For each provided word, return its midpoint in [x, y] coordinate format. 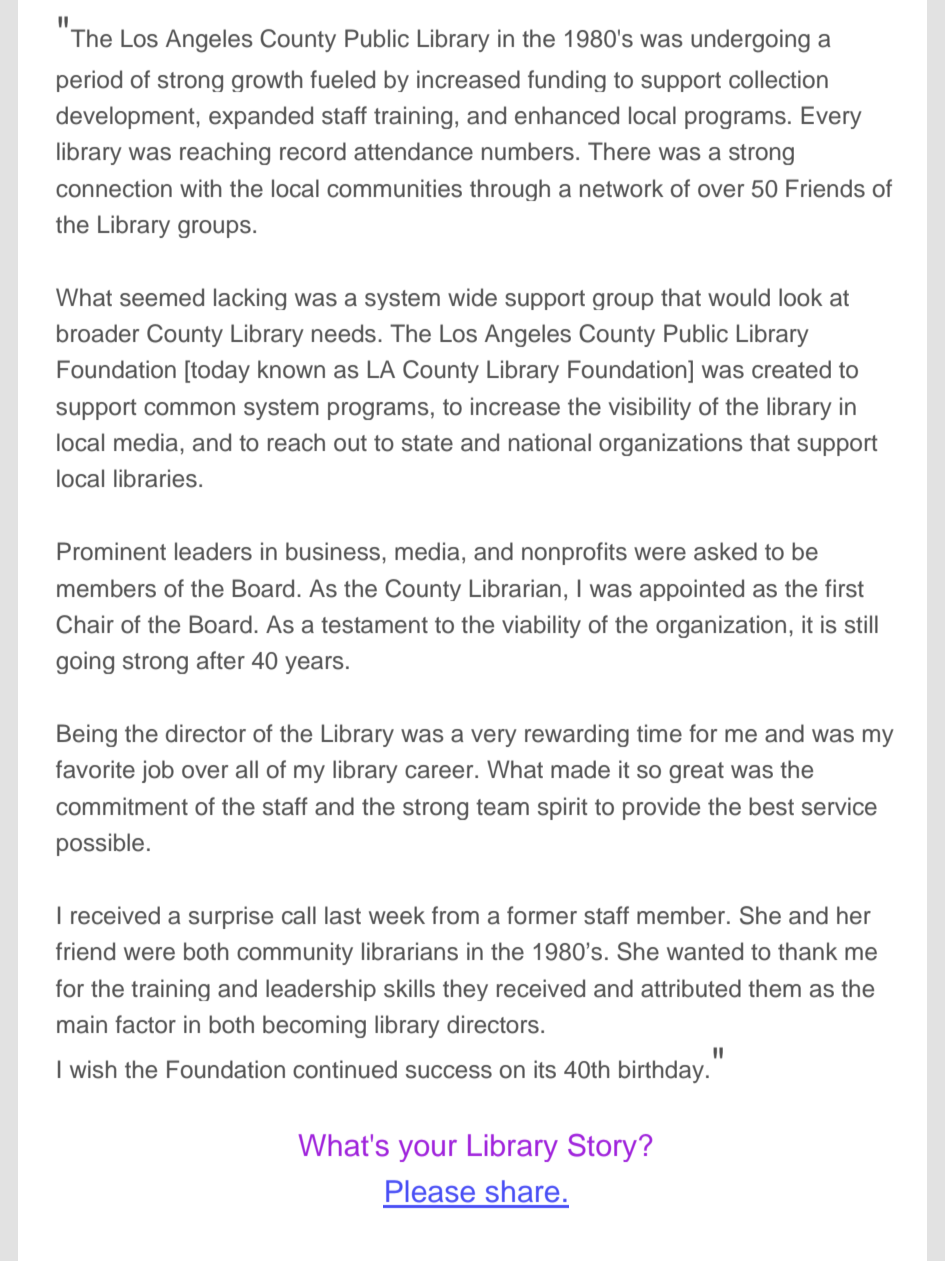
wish [93, 1069]
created [791, 369]
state [427, 443]
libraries [155, 478]
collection [778, 79]
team [502, 807]
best [771, 806]
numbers [528, 151]
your [428, 1151]
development [126, 117]
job [158, 771]
